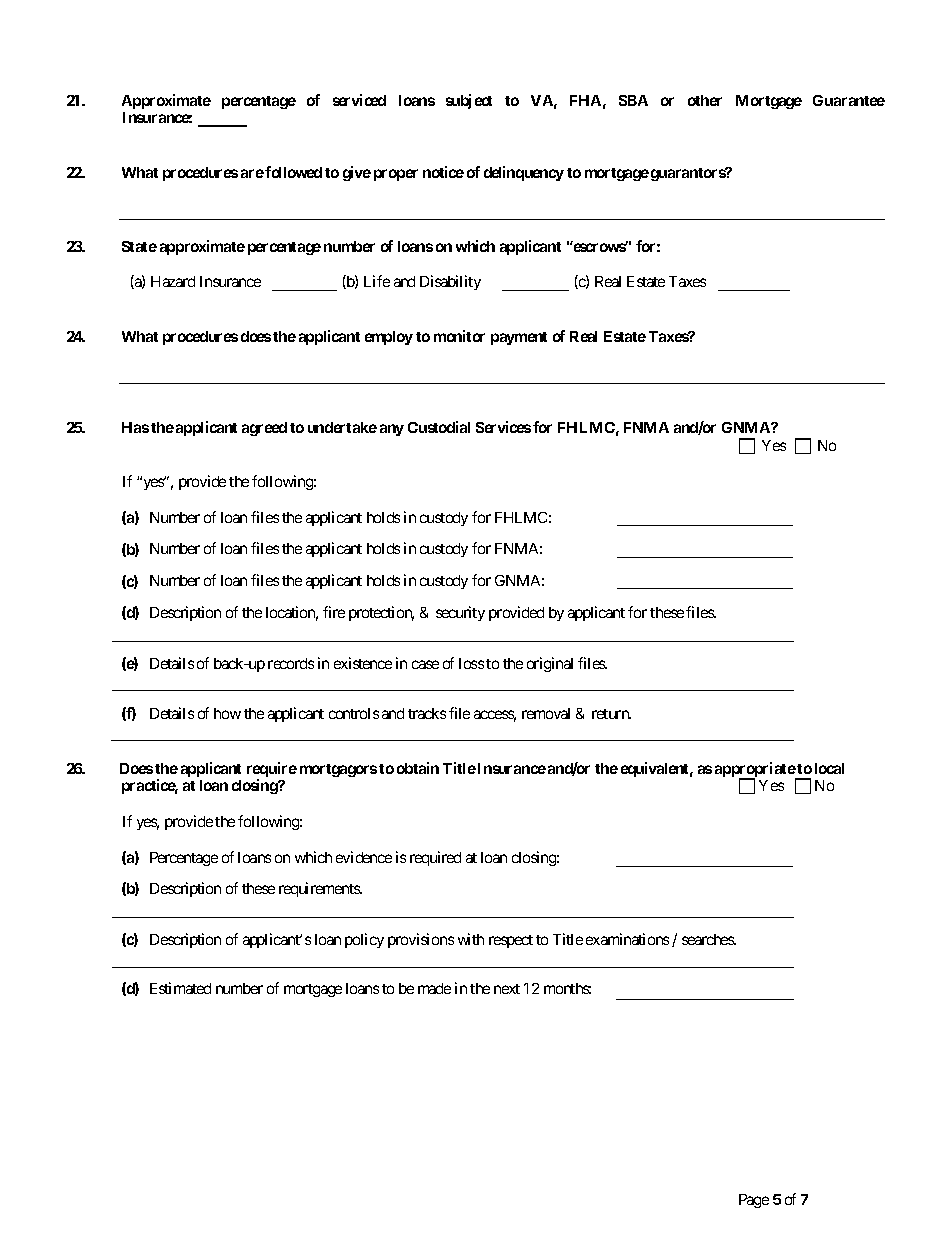 This screenshot has width=952, height=1233. Describe the element at coordinates (705, 100) in the screenshot. I see `other` at that location.
